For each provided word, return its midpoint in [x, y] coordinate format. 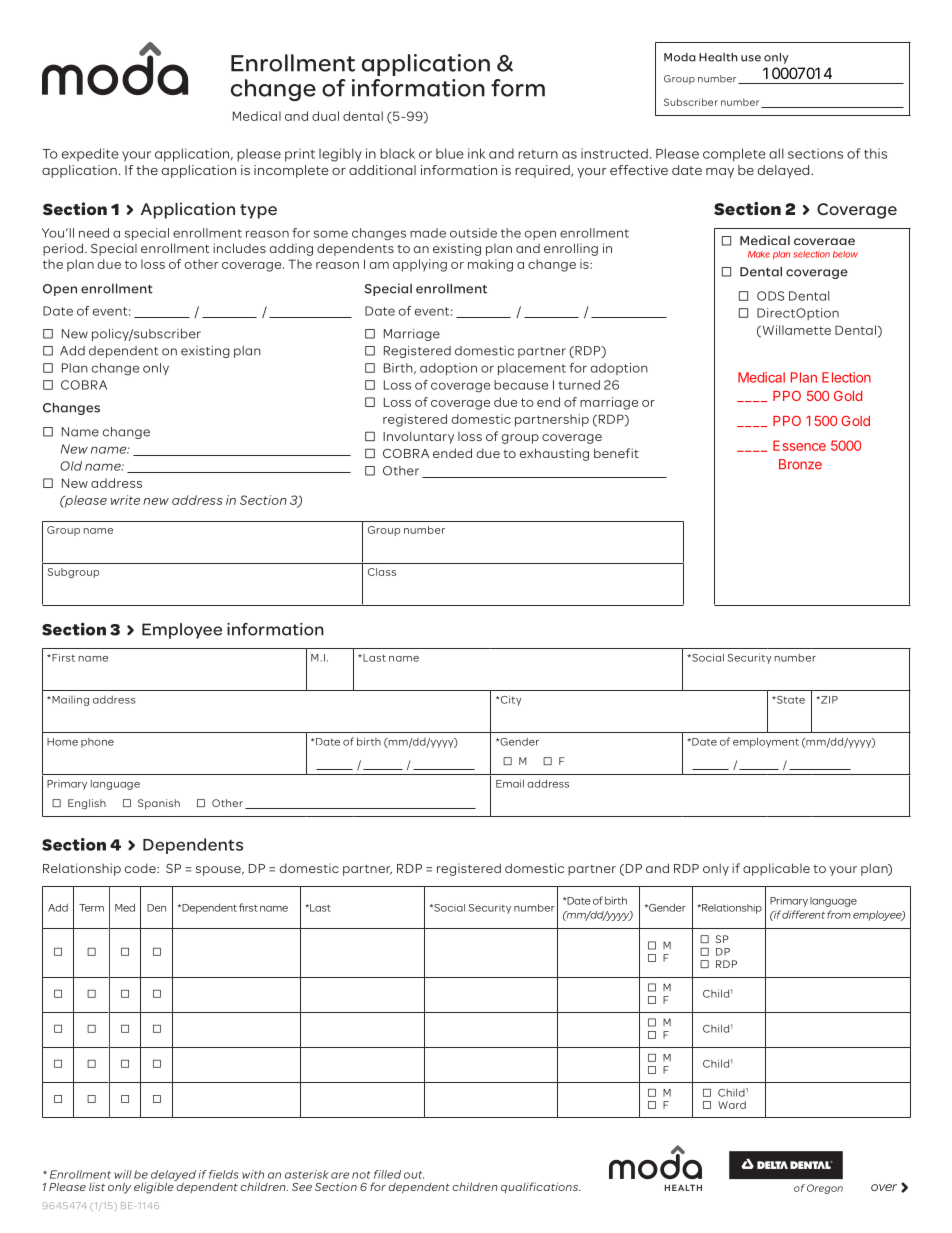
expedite [90, 154]
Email [510, 783]
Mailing [69, 700]
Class [382, 572]
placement [532, 369]
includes [239, 248]
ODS [770, 296]
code [141, 868]
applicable [776, 869]
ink [477, 153]
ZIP [828, 700]
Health [718, 57]
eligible [155, 1187]
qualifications [540, 1188]
